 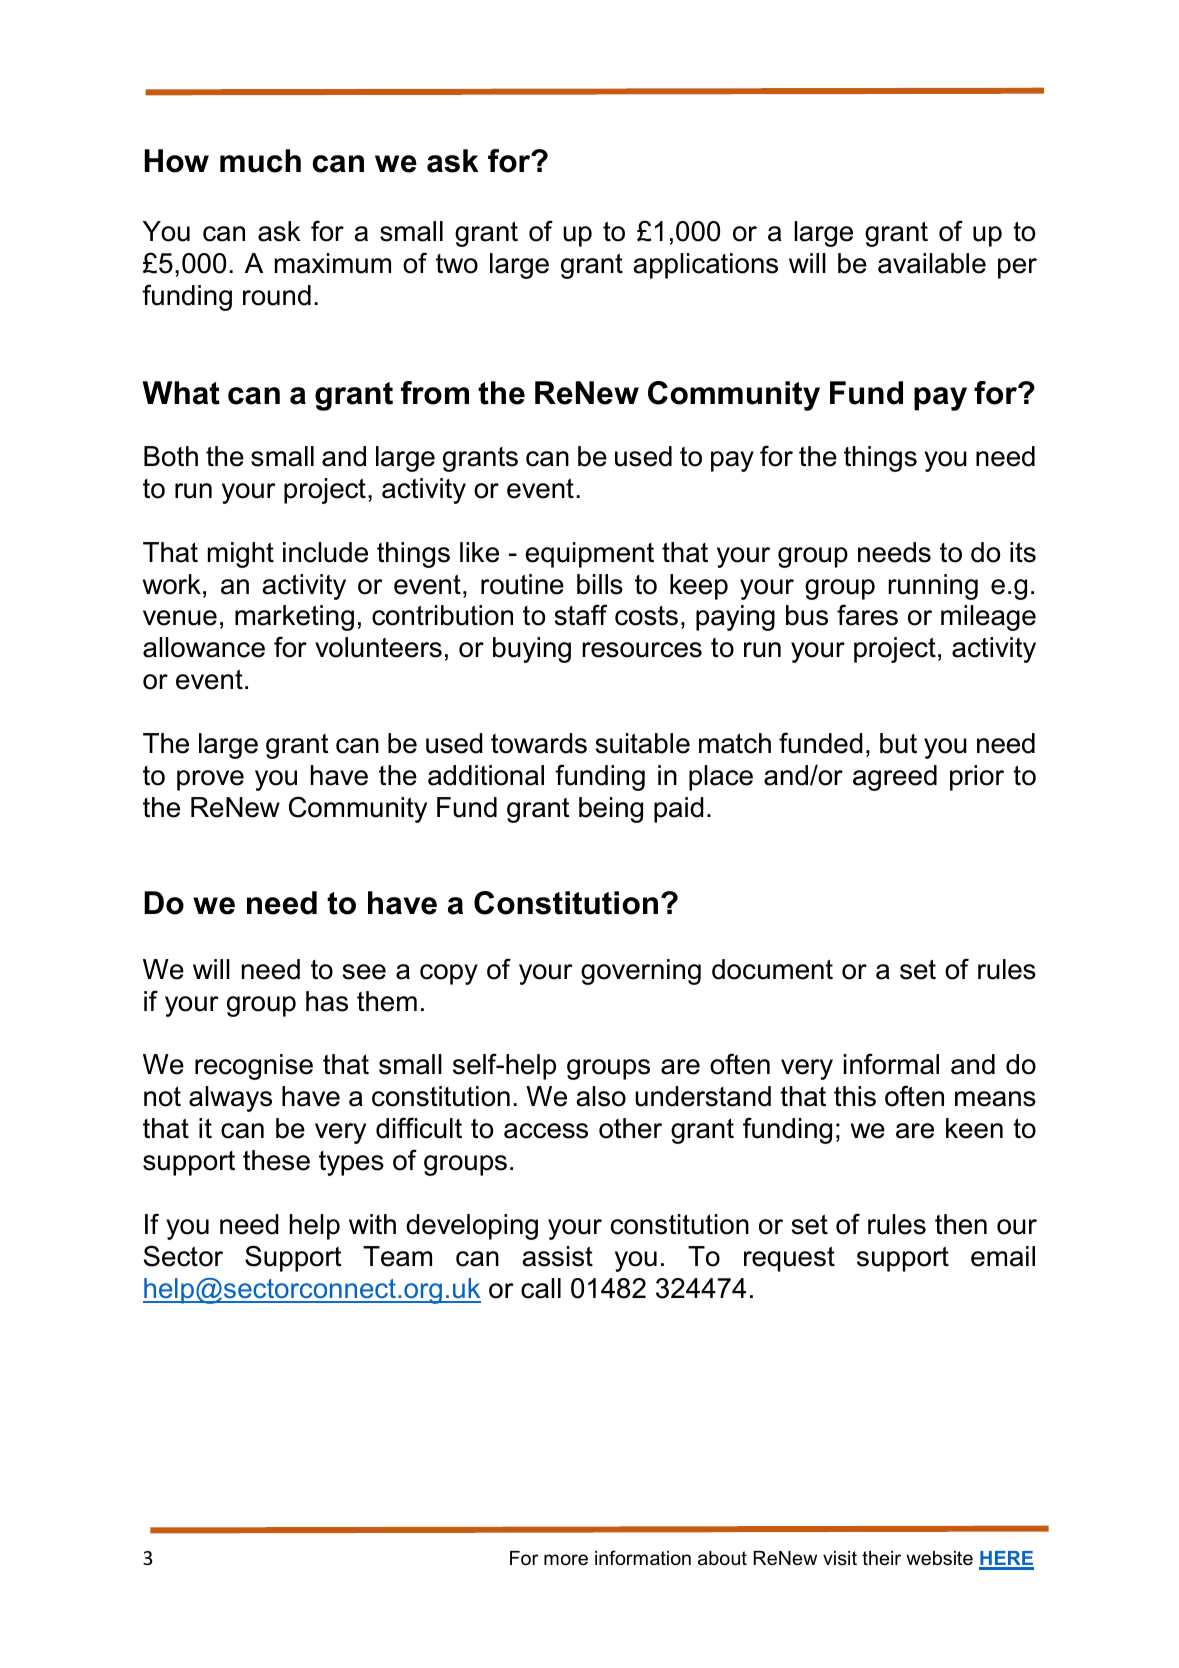 I want to click on available, so click(x=932, y=263).
